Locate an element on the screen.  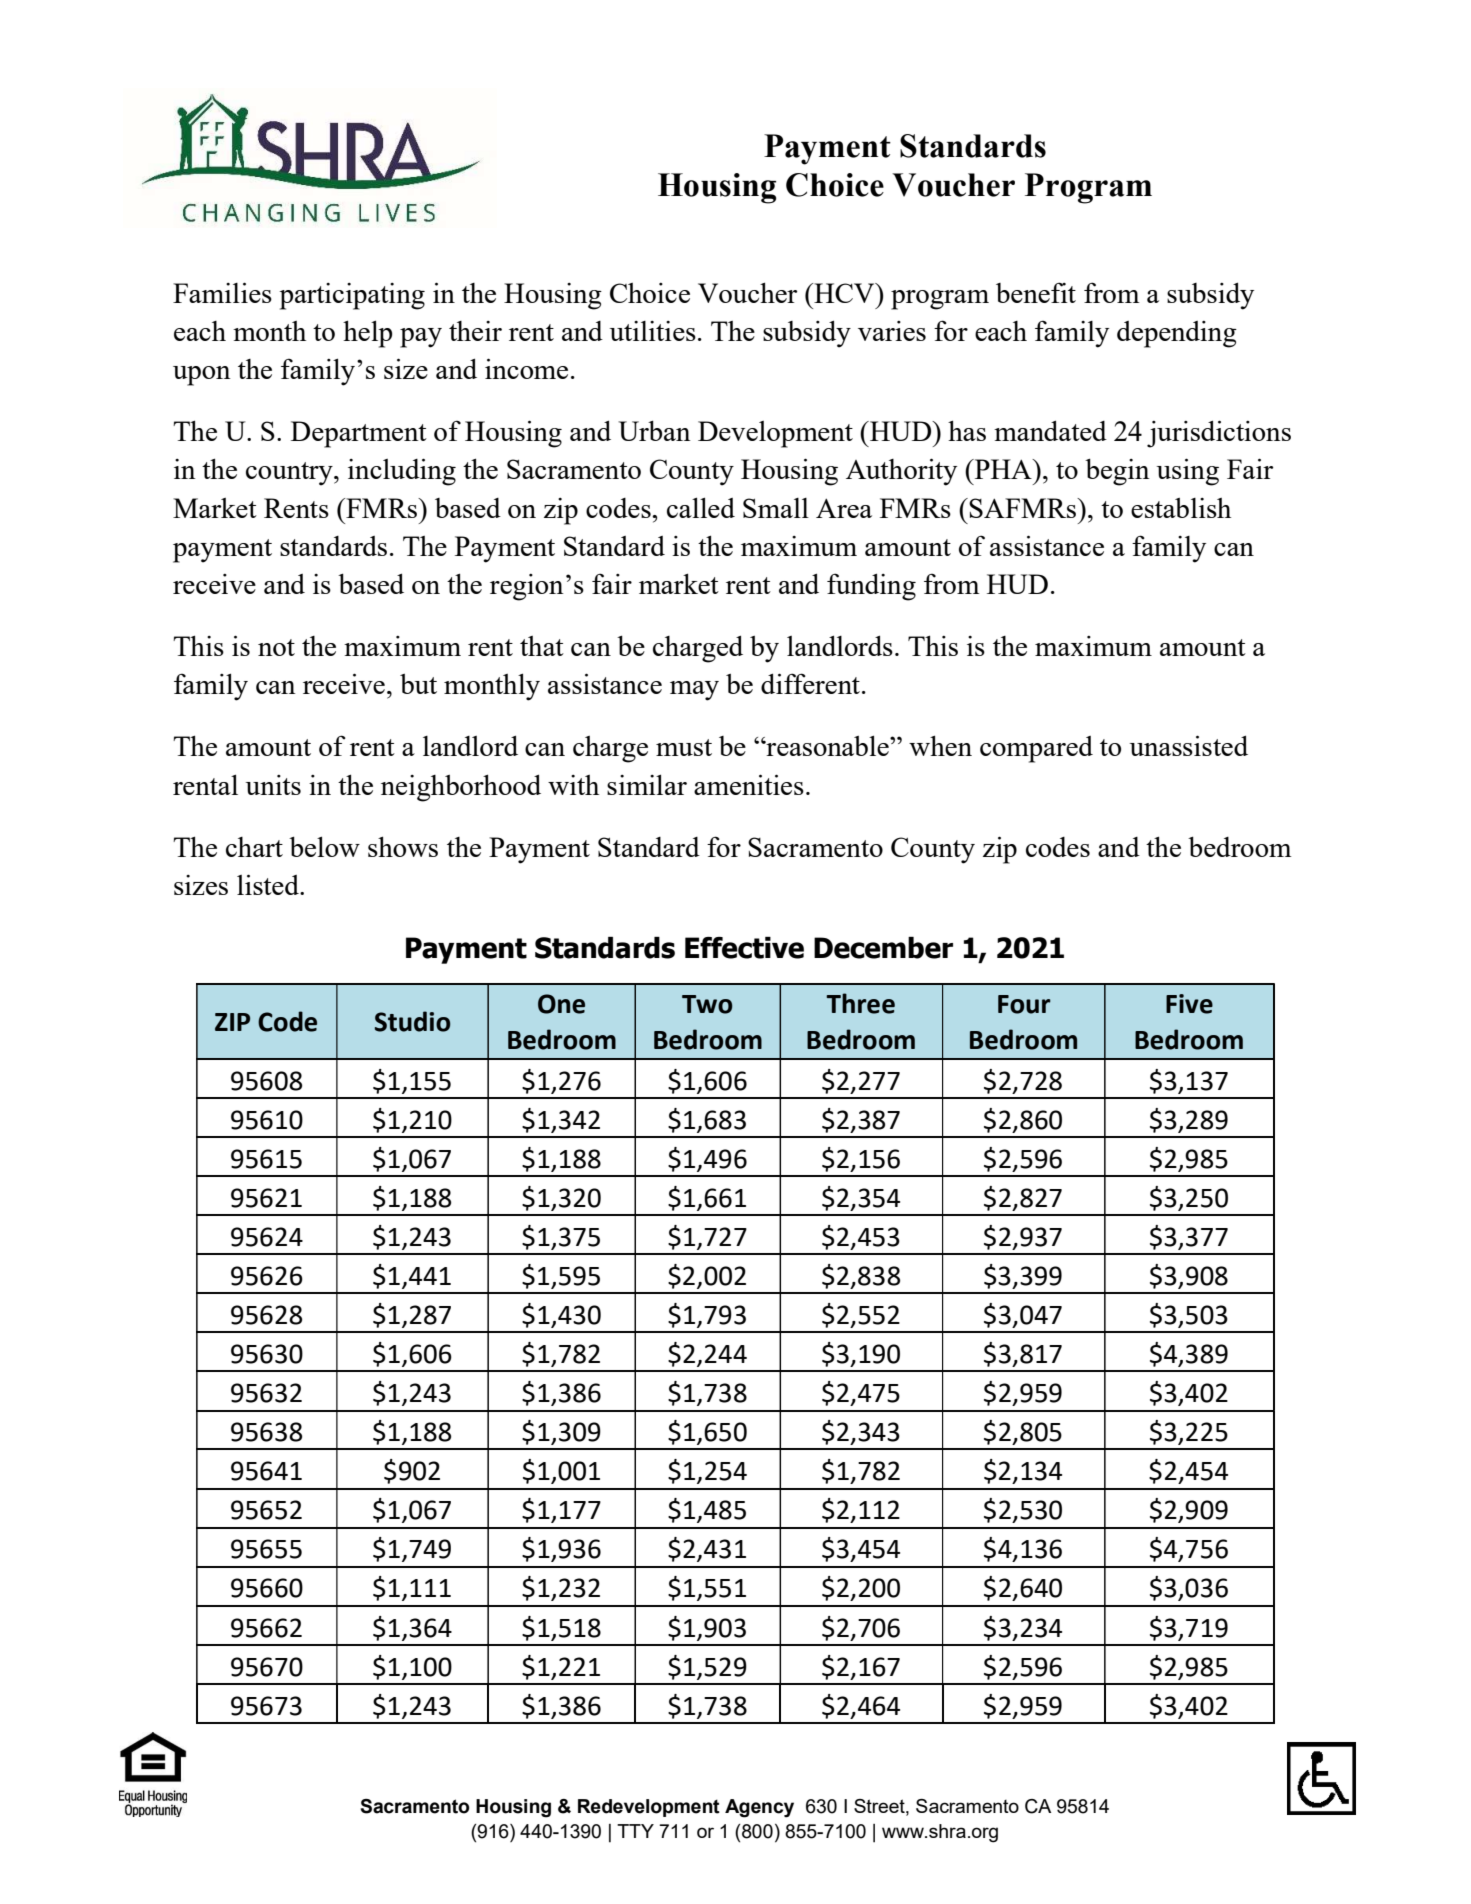
Agency is located at coordinates (759, 1808).
